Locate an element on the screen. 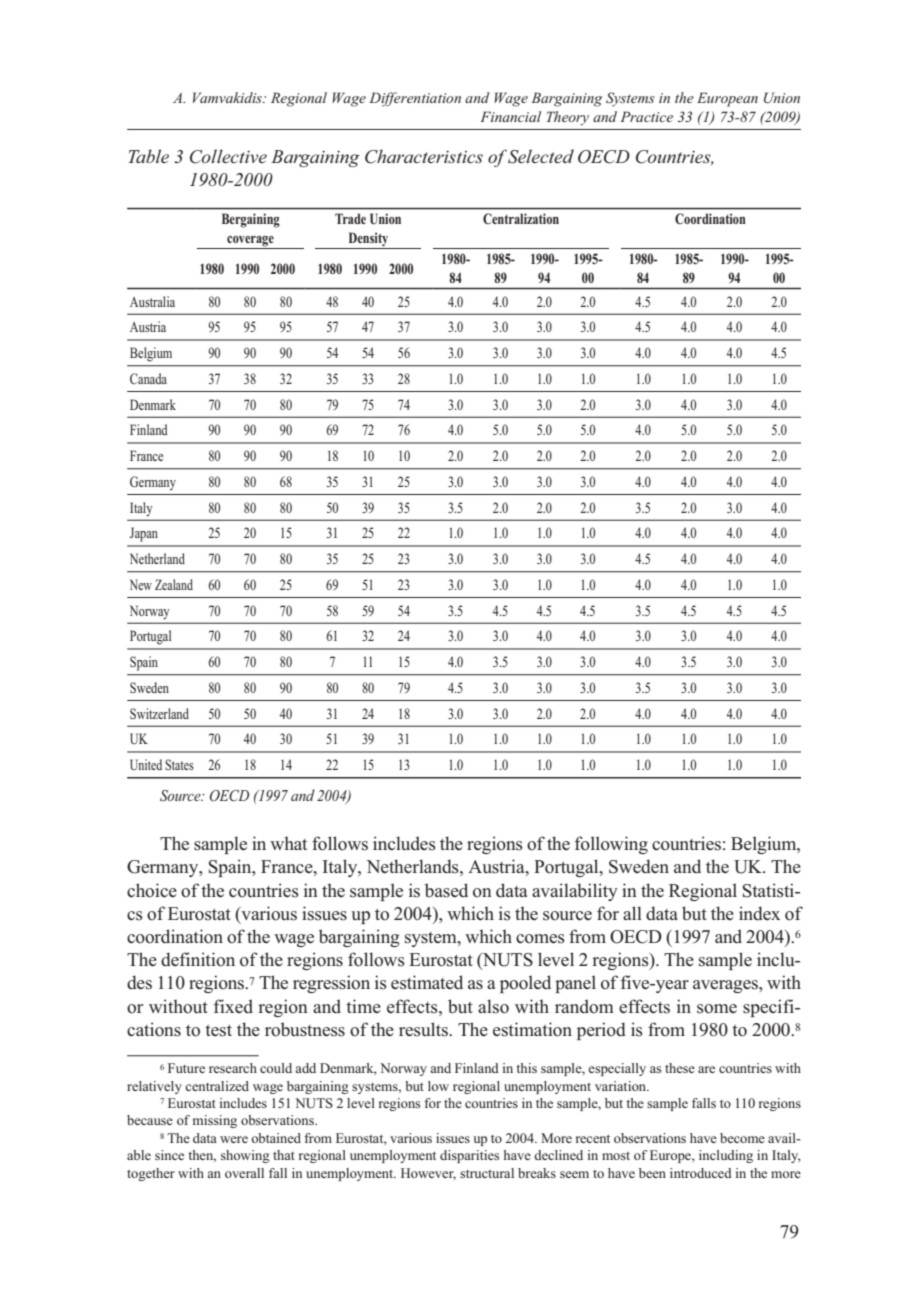  introduced is located at coordinates (701, 1173).
